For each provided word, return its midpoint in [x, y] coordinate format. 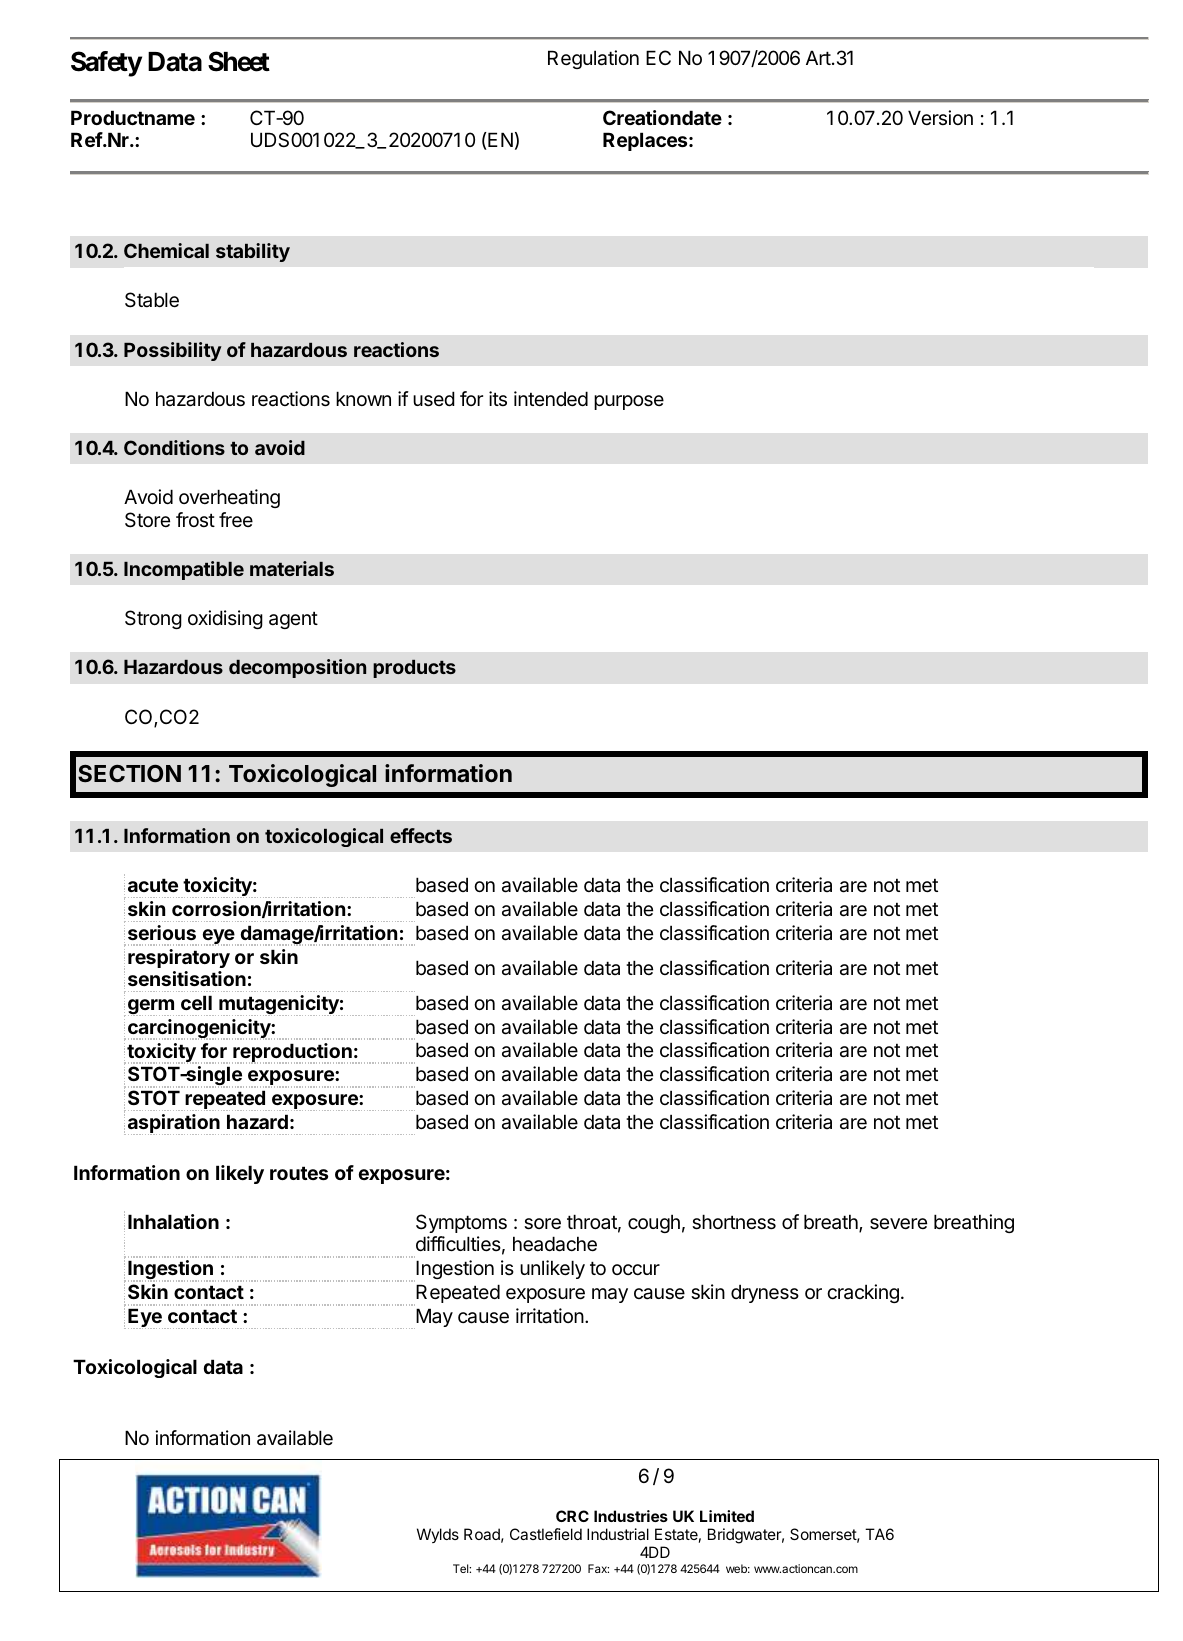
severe [898, 1224]
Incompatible [184, 570]
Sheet [239, 61]
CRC [572, 1516]
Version [940, 117]
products [414, 669]
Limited [727, 1516]
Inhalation [173, 1221]
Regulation [593, 59]
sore [542, 1224]
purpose [629, 402]
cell [196, 1002]
